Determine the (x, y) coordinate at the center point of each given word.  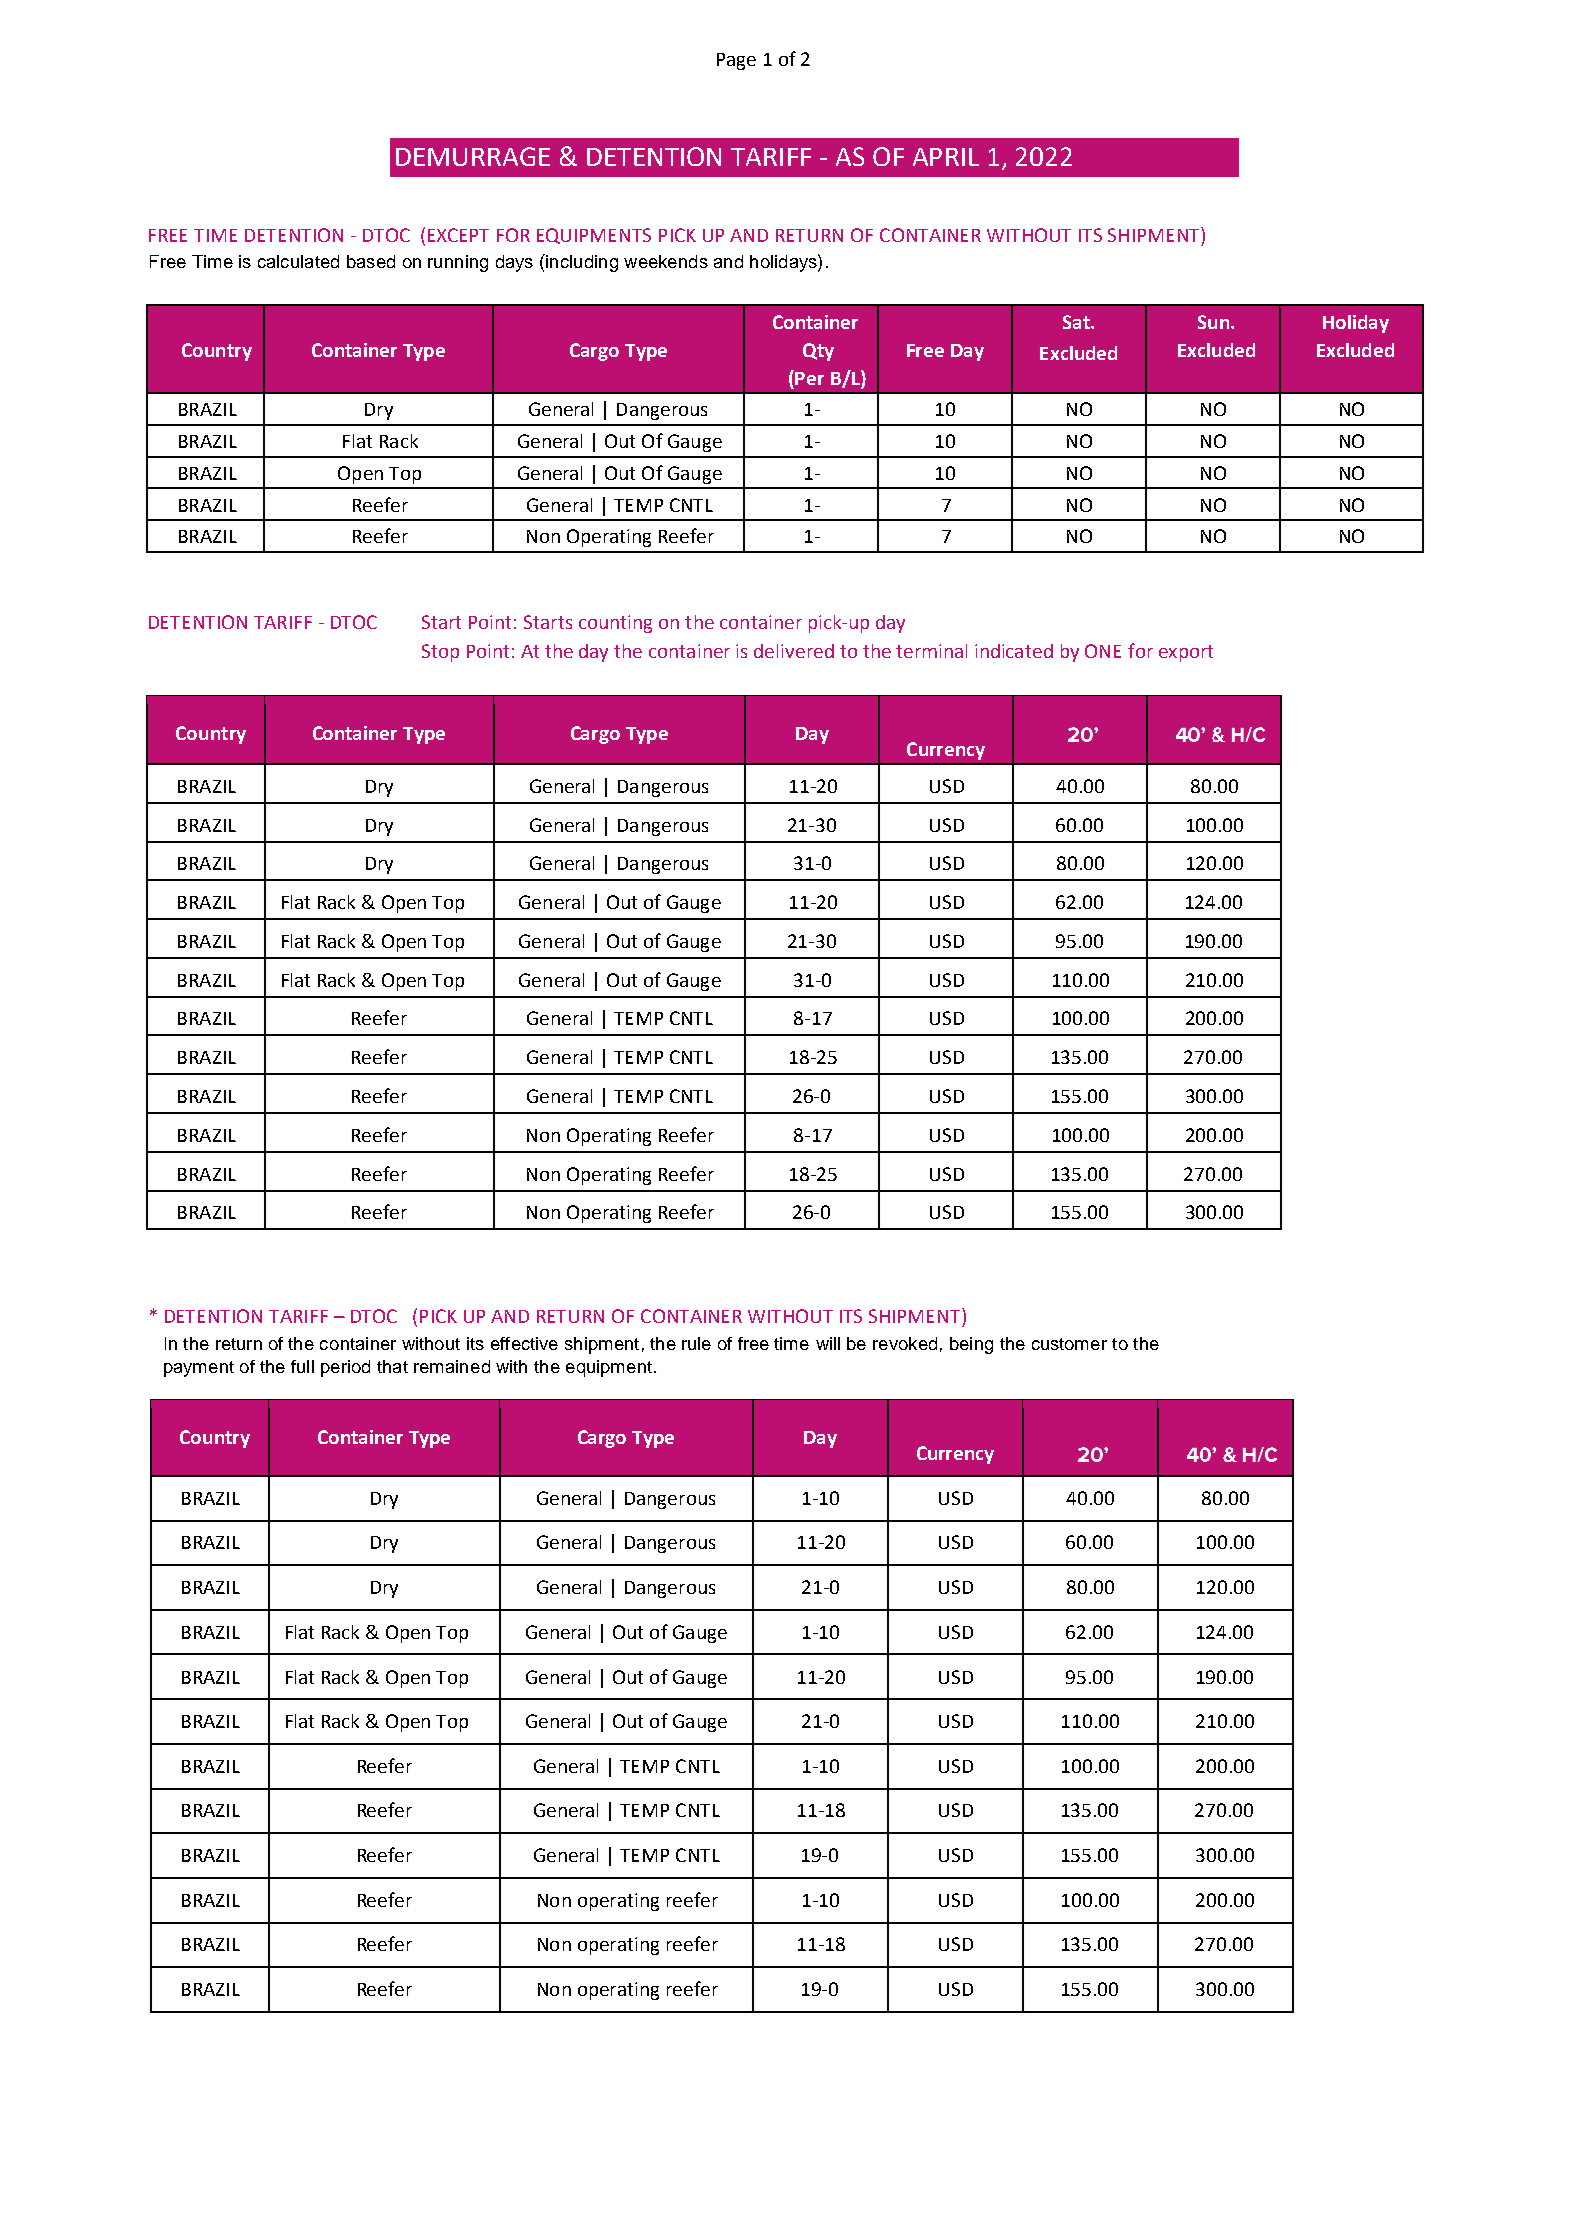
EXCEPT (458, 235)
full (302, 1366)
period (345, 1368)
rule (696, 1343)
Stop (440, 653)
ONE (1103, 651)
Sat (1077, 322)
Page (736, 61)
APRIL (946, 157)
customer (1069, 1344)
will (828, 1343)
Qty (818, 352)
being (971, 1345)
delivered (794, 651)
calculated (298, 261)
